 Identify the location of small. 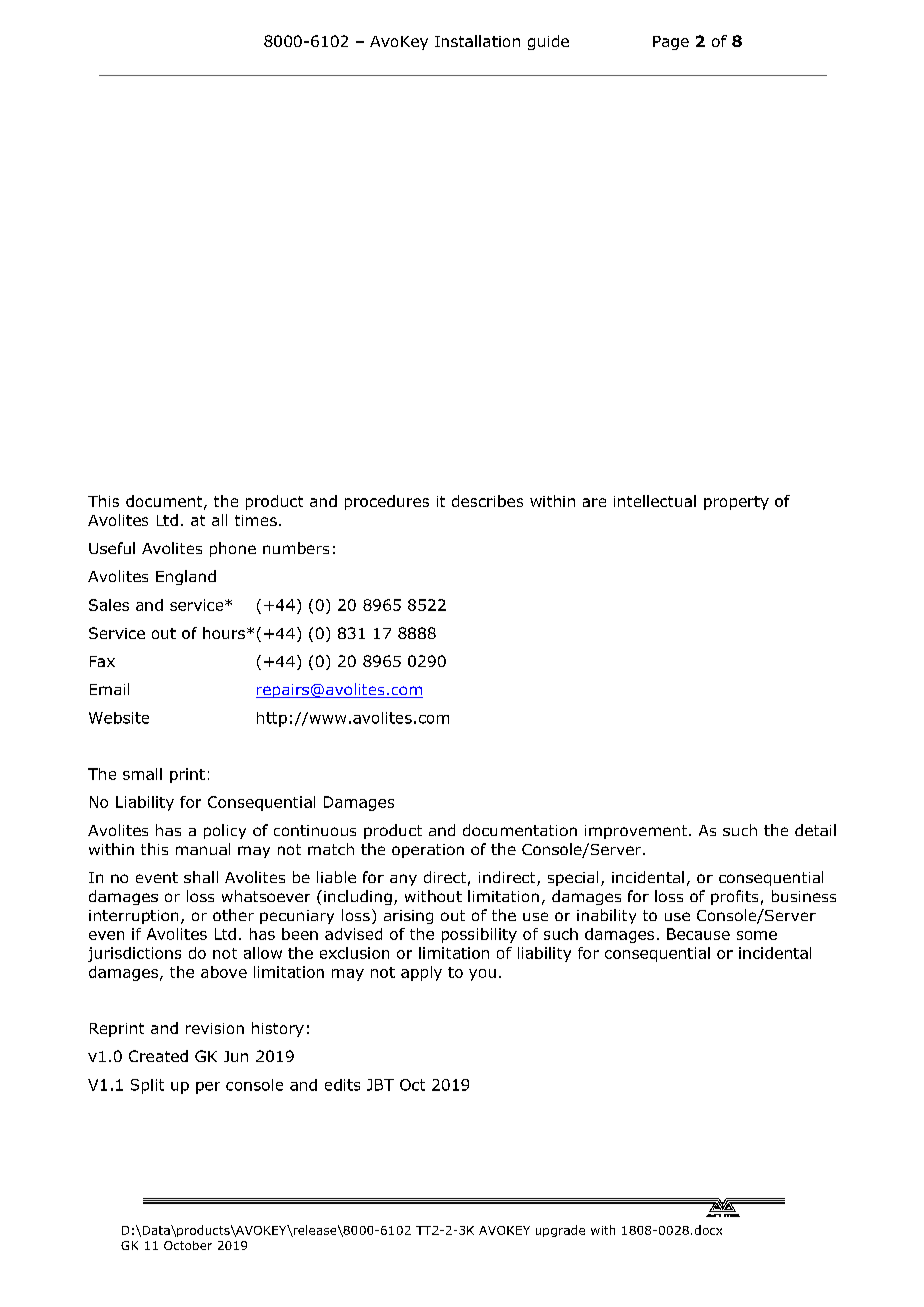
(142, 774).
